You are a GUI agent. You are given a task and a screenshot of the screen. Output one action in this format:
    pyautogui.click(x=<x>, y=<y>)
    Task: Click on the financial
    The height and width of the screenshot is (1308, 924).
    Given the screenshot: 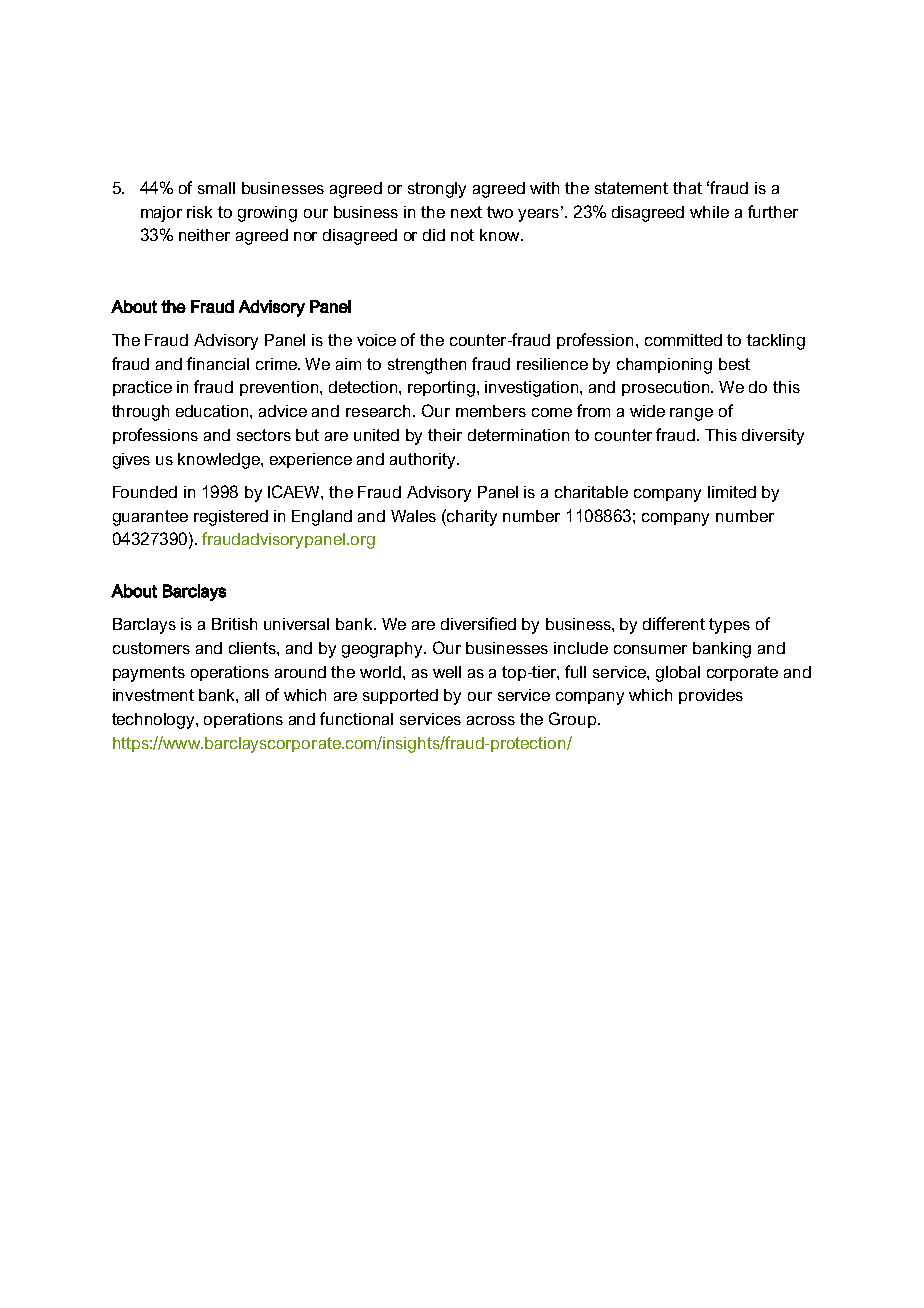 What is the action you would take?
    pyautogui.click(x=218, y=363)
